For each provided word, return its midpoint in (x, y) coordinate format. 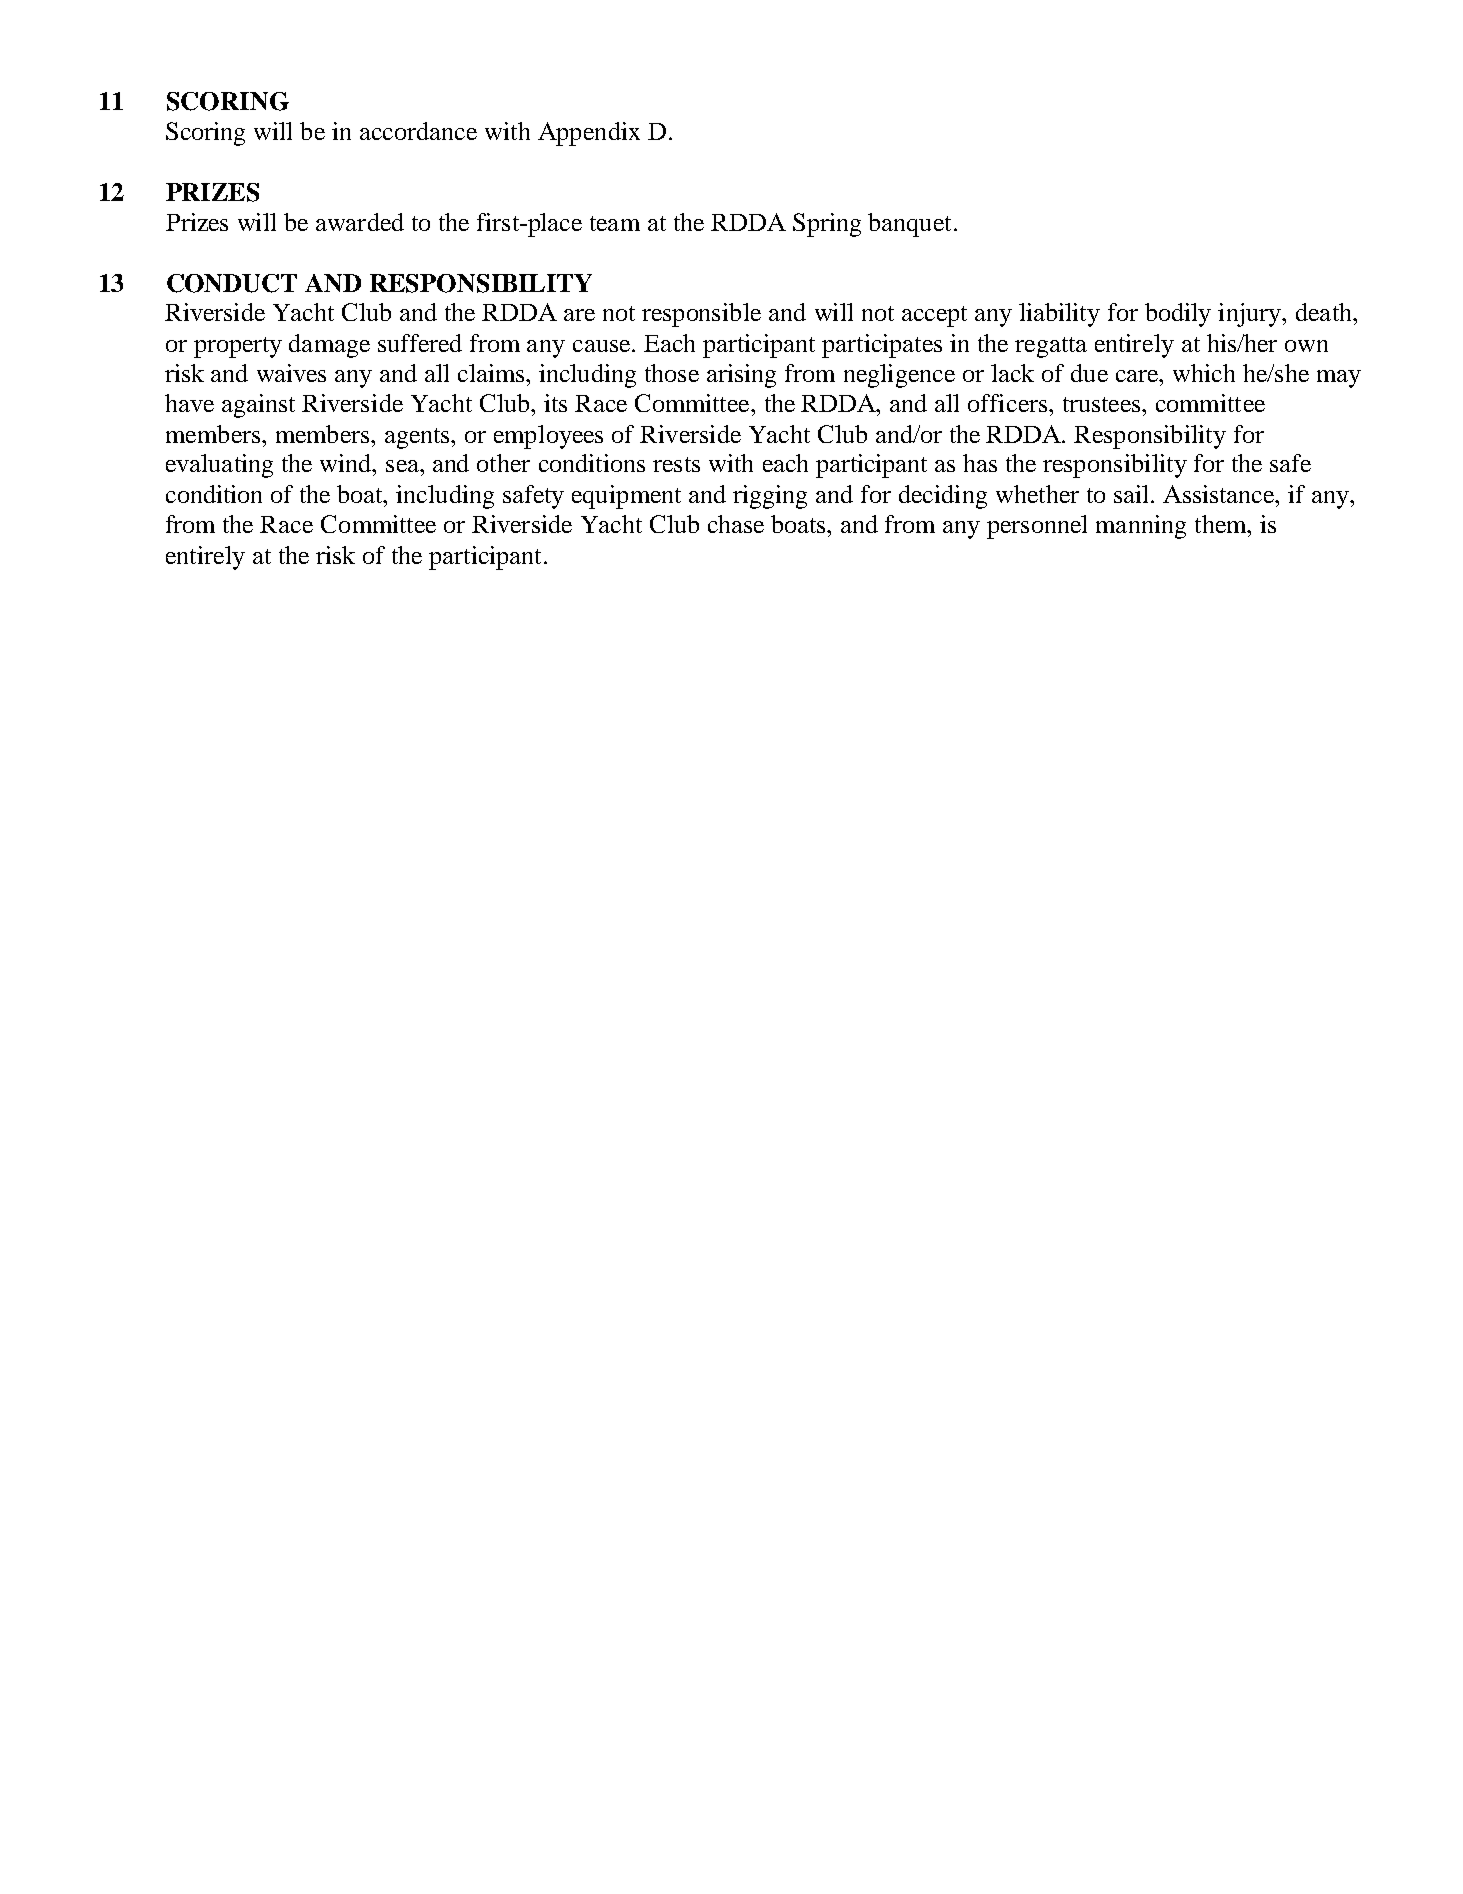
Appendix (589, 134)
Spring (827, 225)
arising (741, 376)
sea (403, 466)
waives (291, 373)
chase (736, 524)
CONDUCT (232, 283)
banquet (909, 225)
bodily (1178, 315)
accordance (418, 131)
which (1204, 373)
